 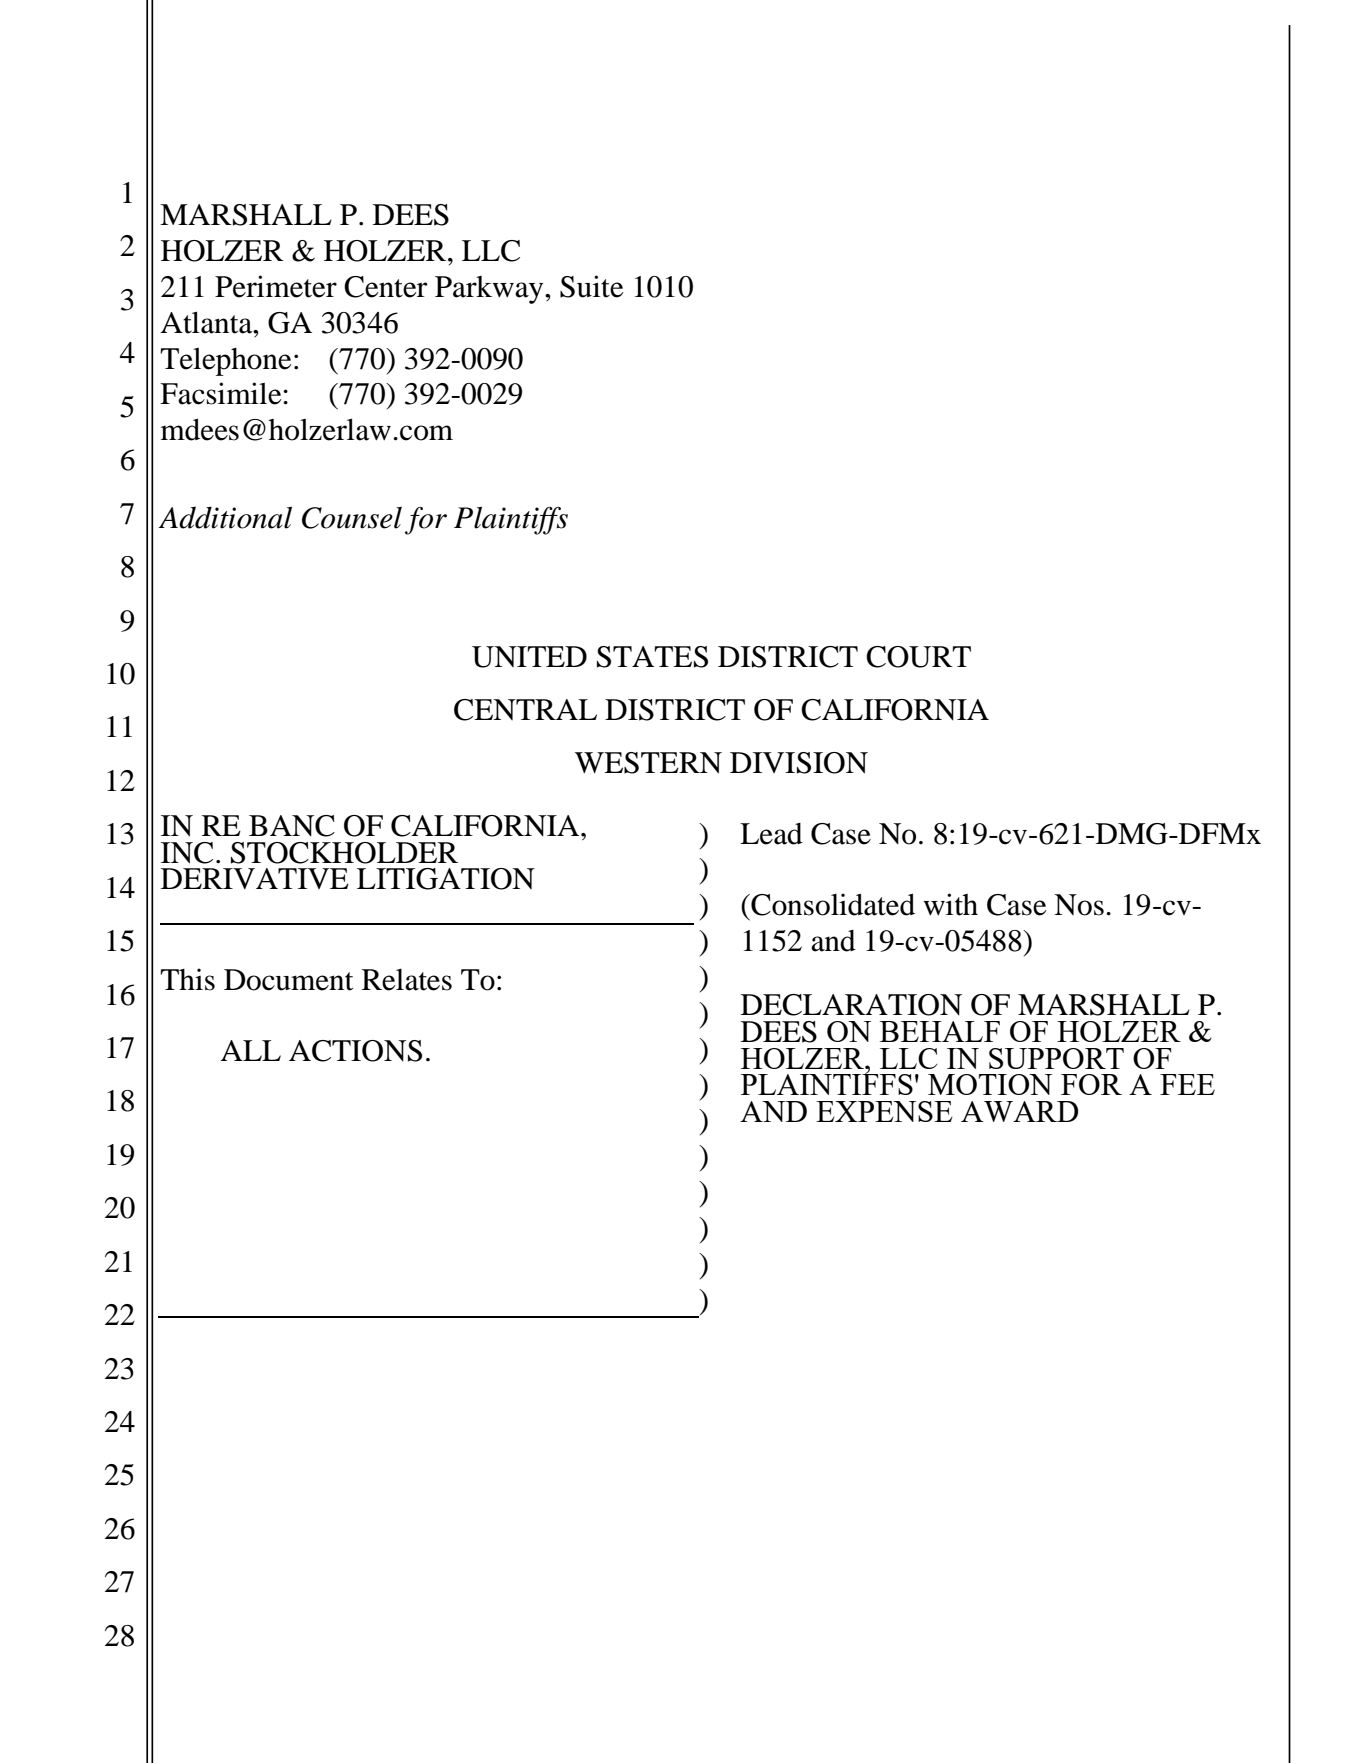 I want to click on ACTIONS, so click(x=355, y=1051).
